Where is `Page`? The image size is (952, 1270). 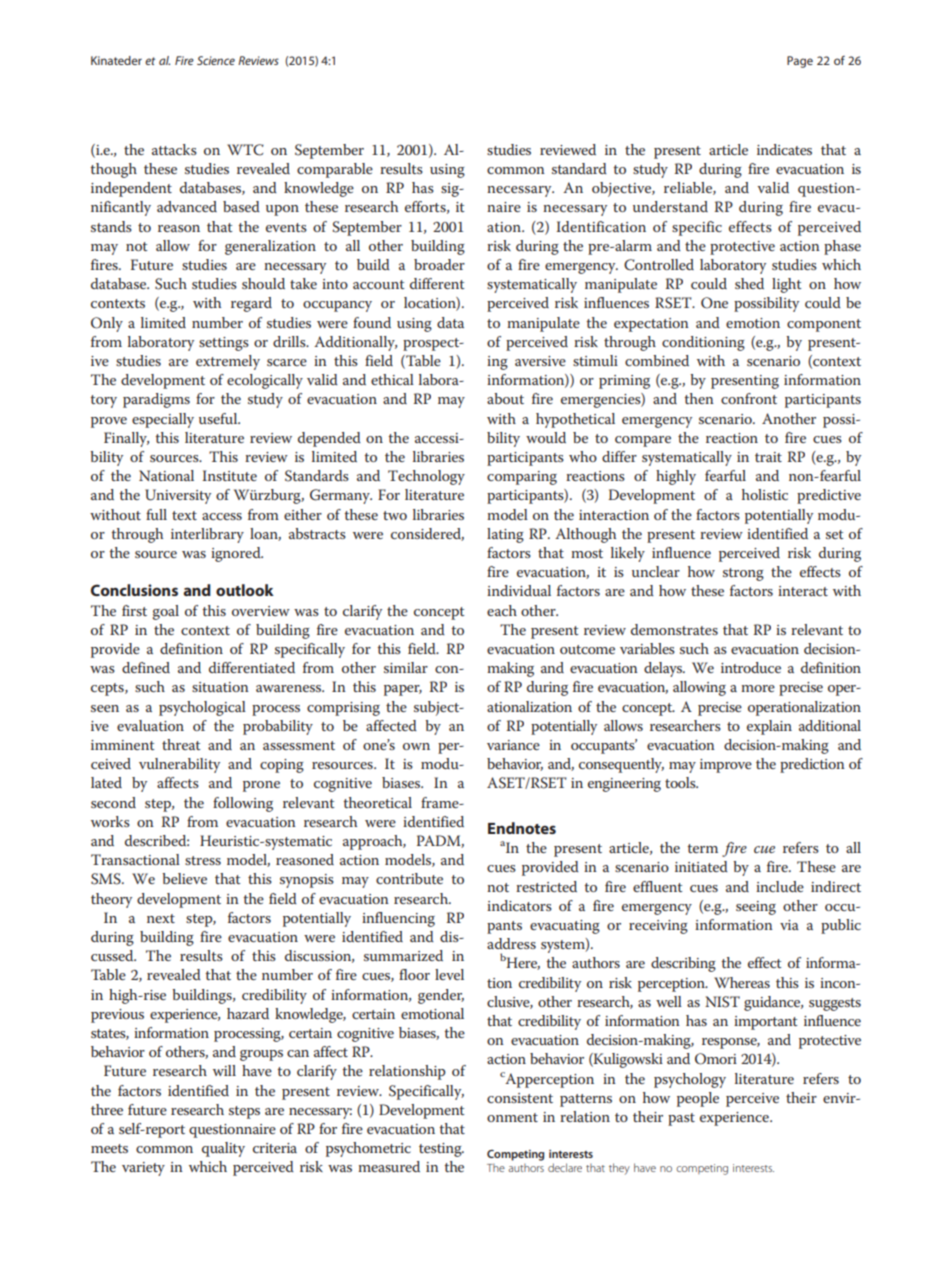 Page is located at coordinates (800, 62).
